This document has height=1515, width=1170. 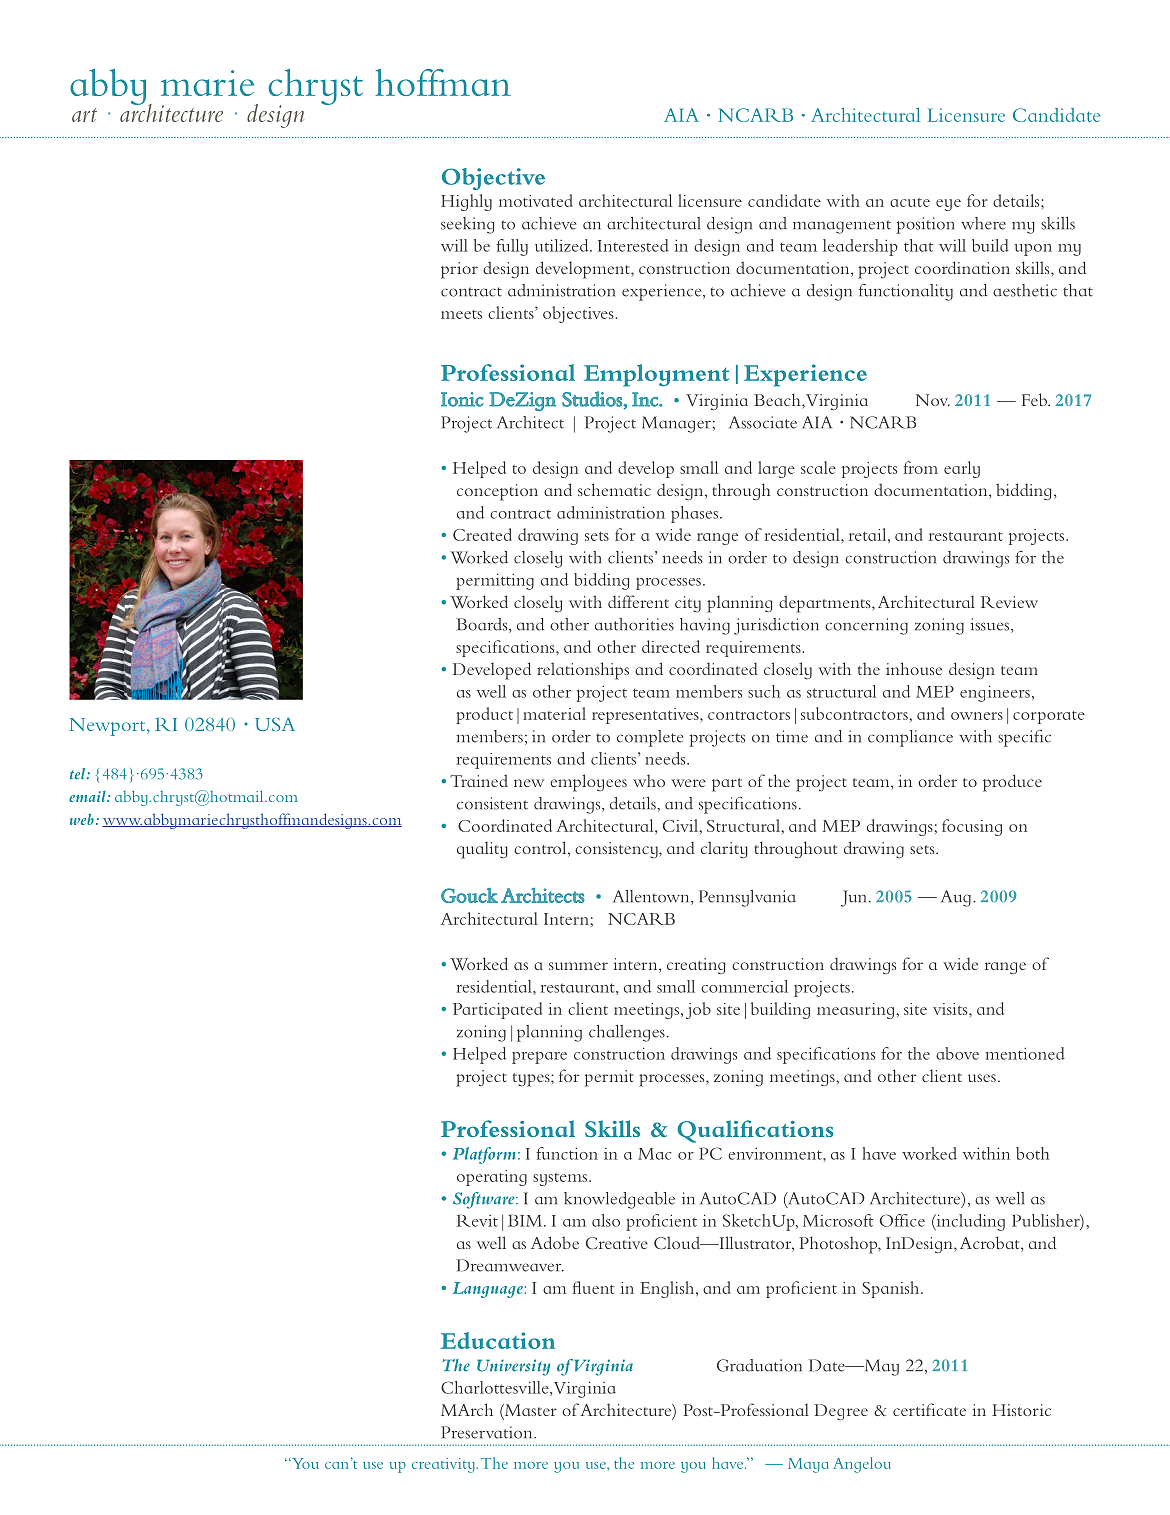 I want to click on USA, so click(x=275, y=724).
